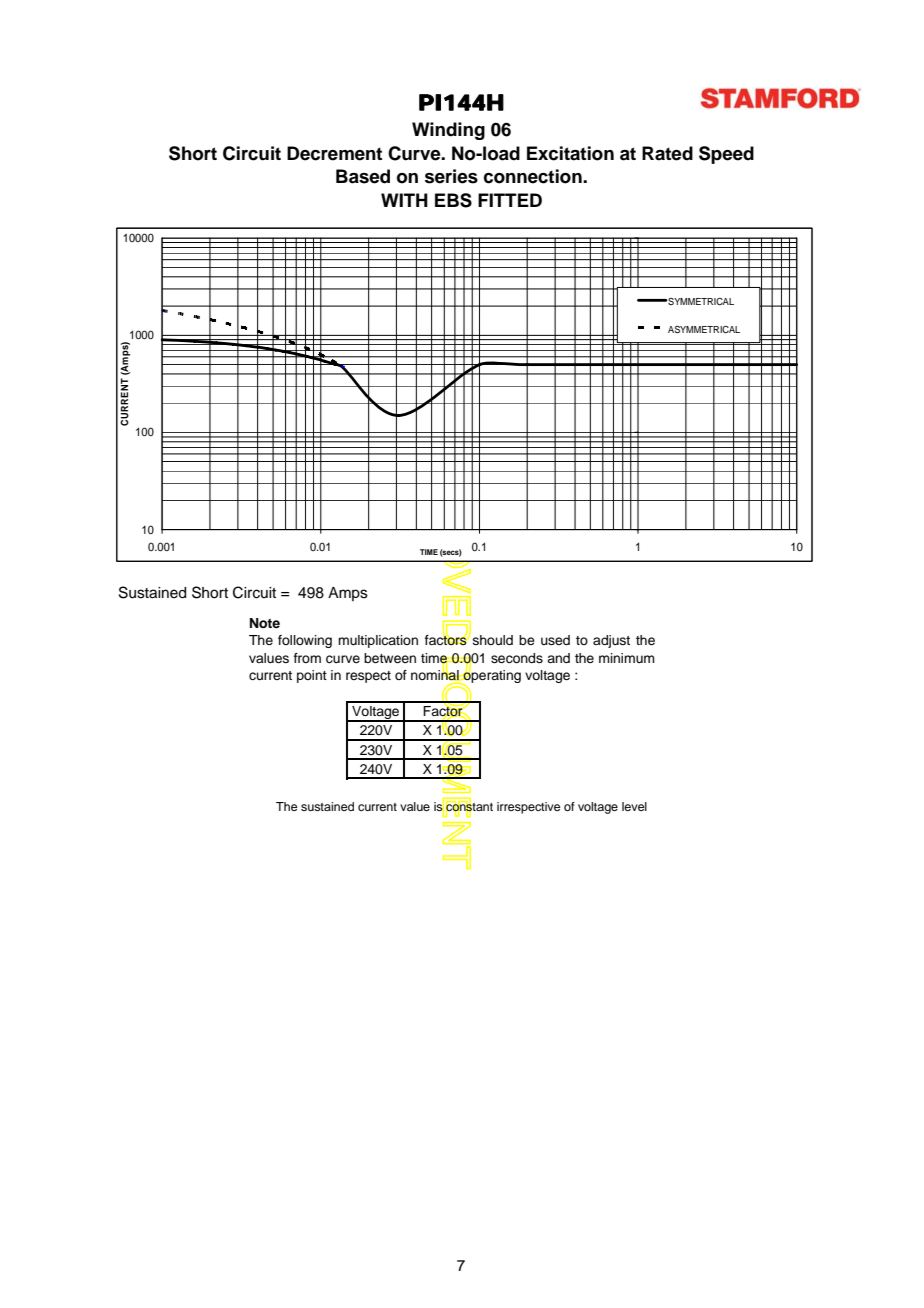  Describe the element at coordinates (404, 200) in the screenshot. I see `WITH` at that location.
